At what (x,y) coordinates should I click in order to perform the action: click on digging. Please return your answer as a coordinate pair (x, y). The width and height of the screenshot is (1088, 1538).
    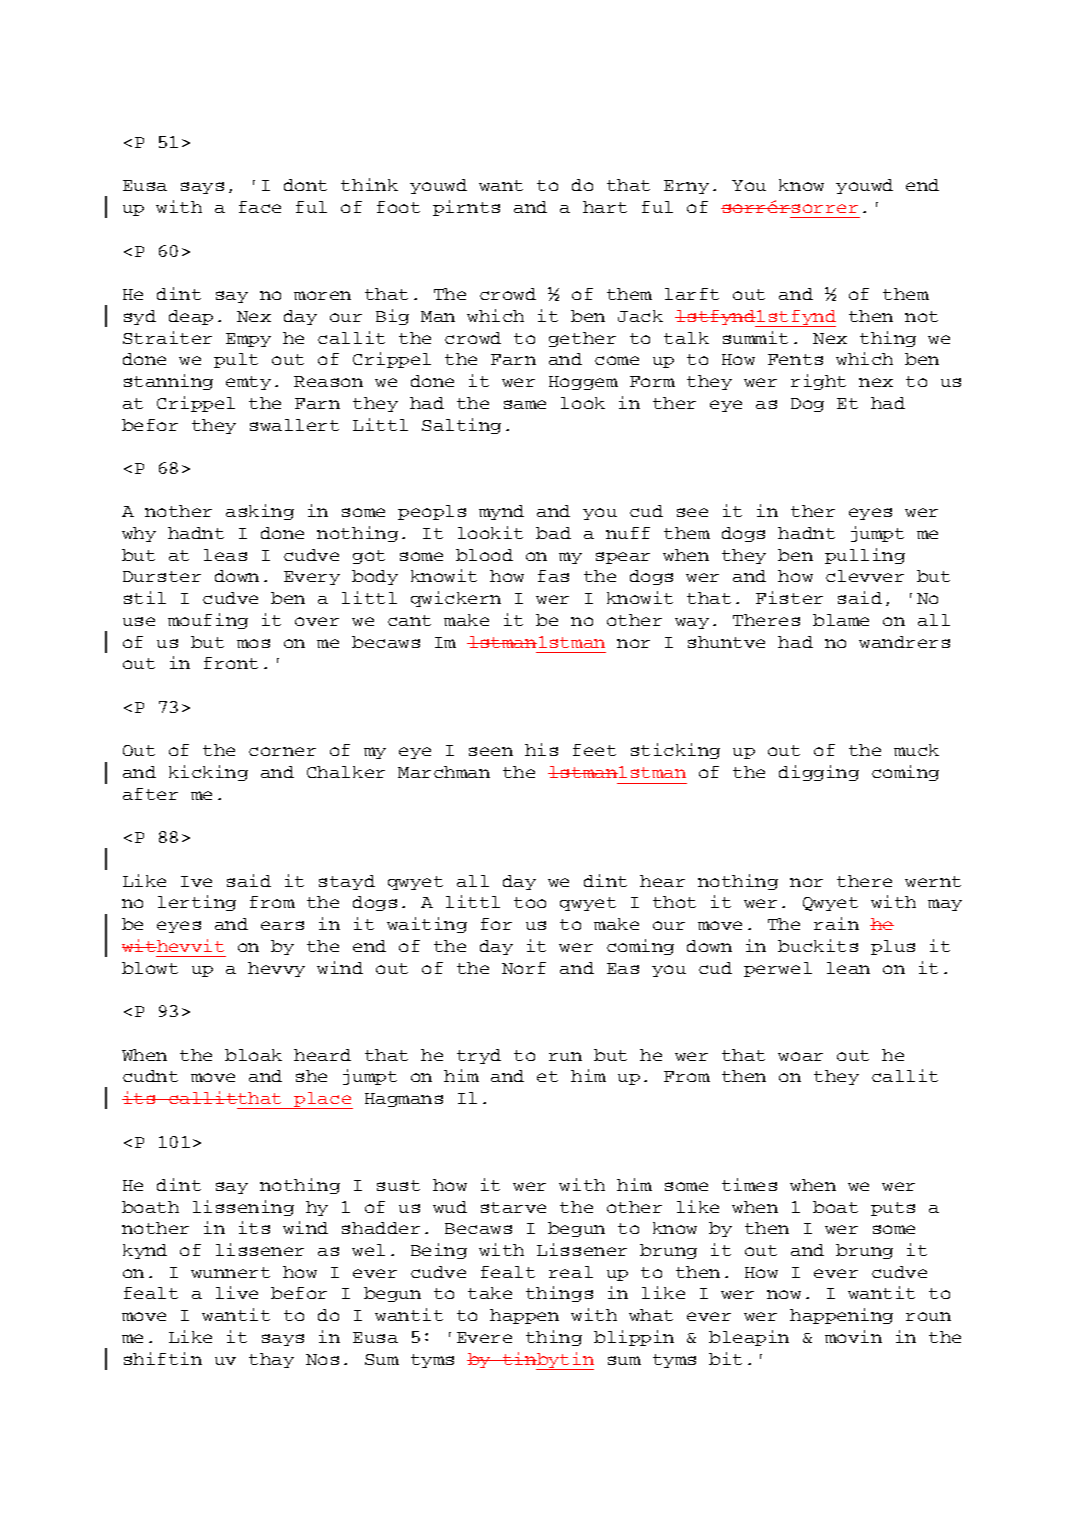
    Looking at the image, I should click on (819, 773).
